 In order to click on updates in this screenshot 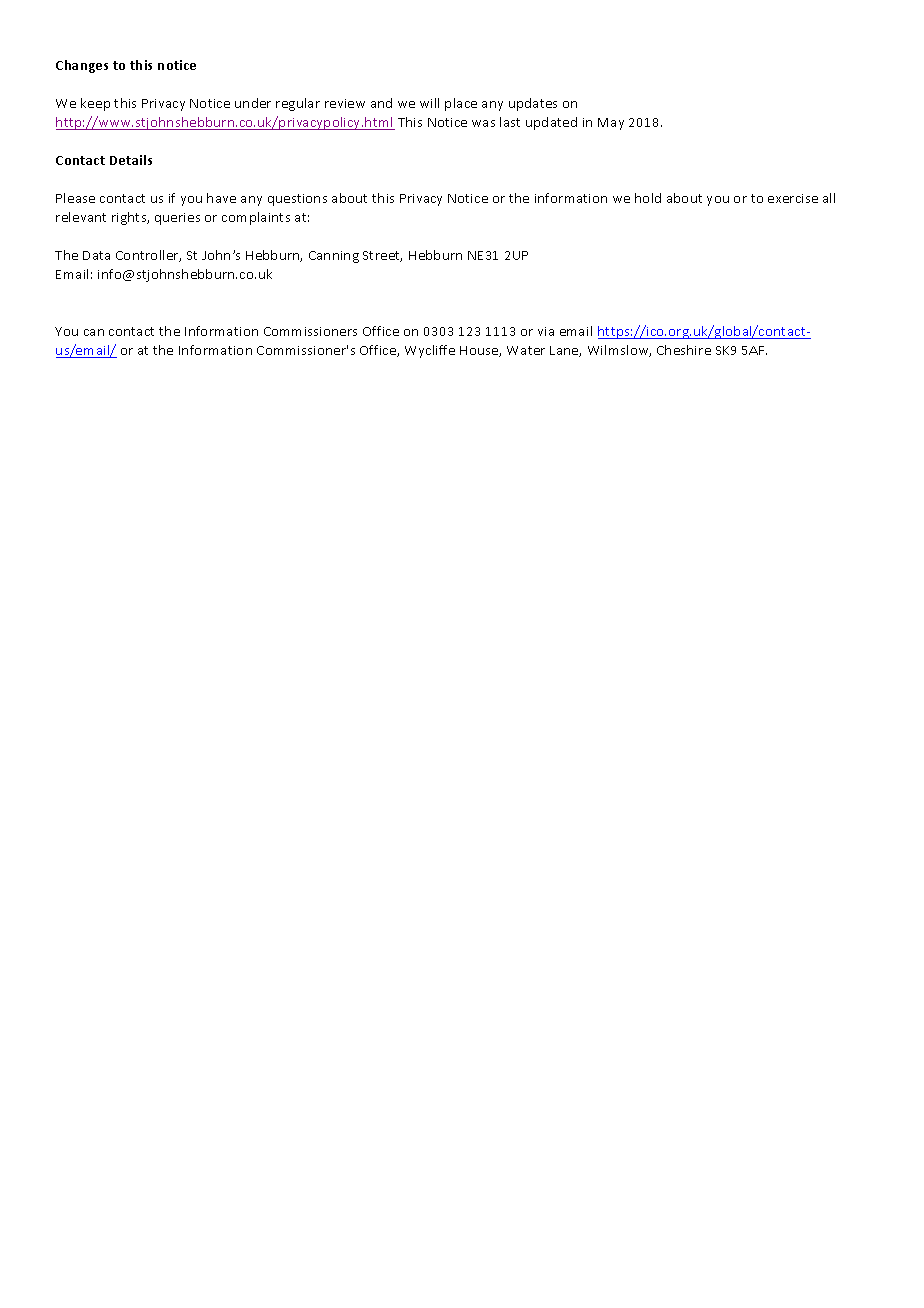, I will do `click(533, 104)`.
